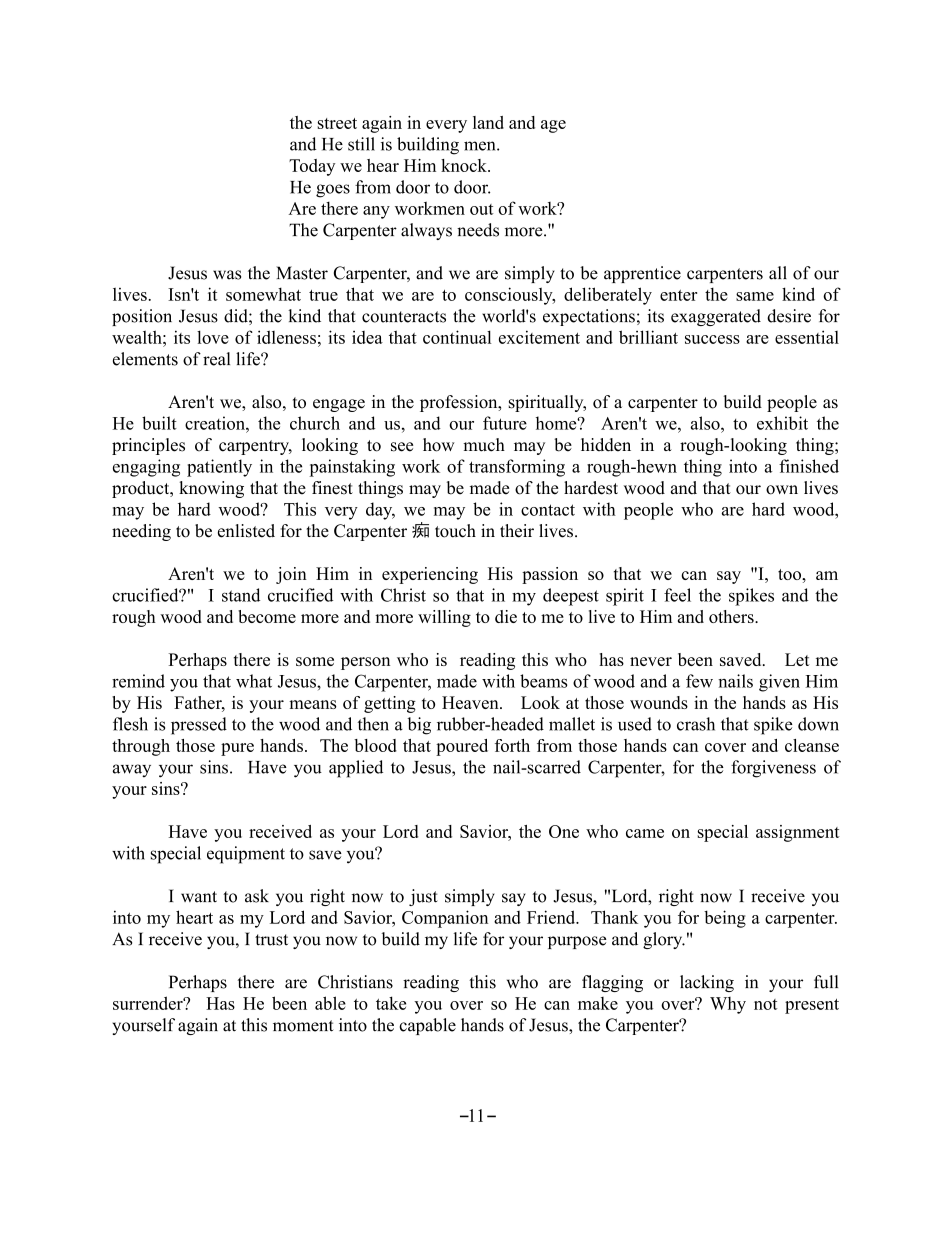  Describe the element at coordinates (642, 274) in the image. I see `apprentice` at that location.
